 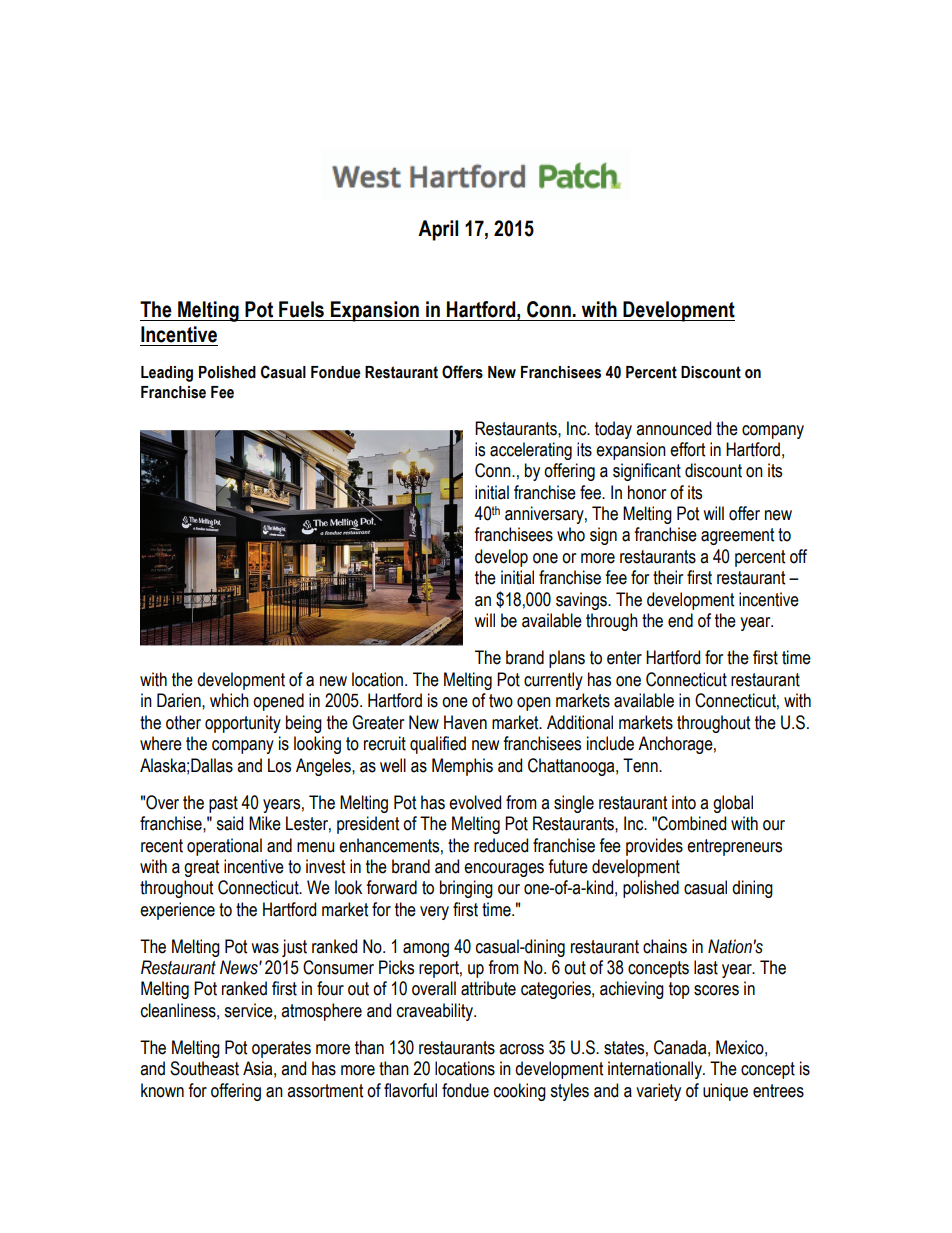 I want to click on across, so click(x=521, y=1049).
